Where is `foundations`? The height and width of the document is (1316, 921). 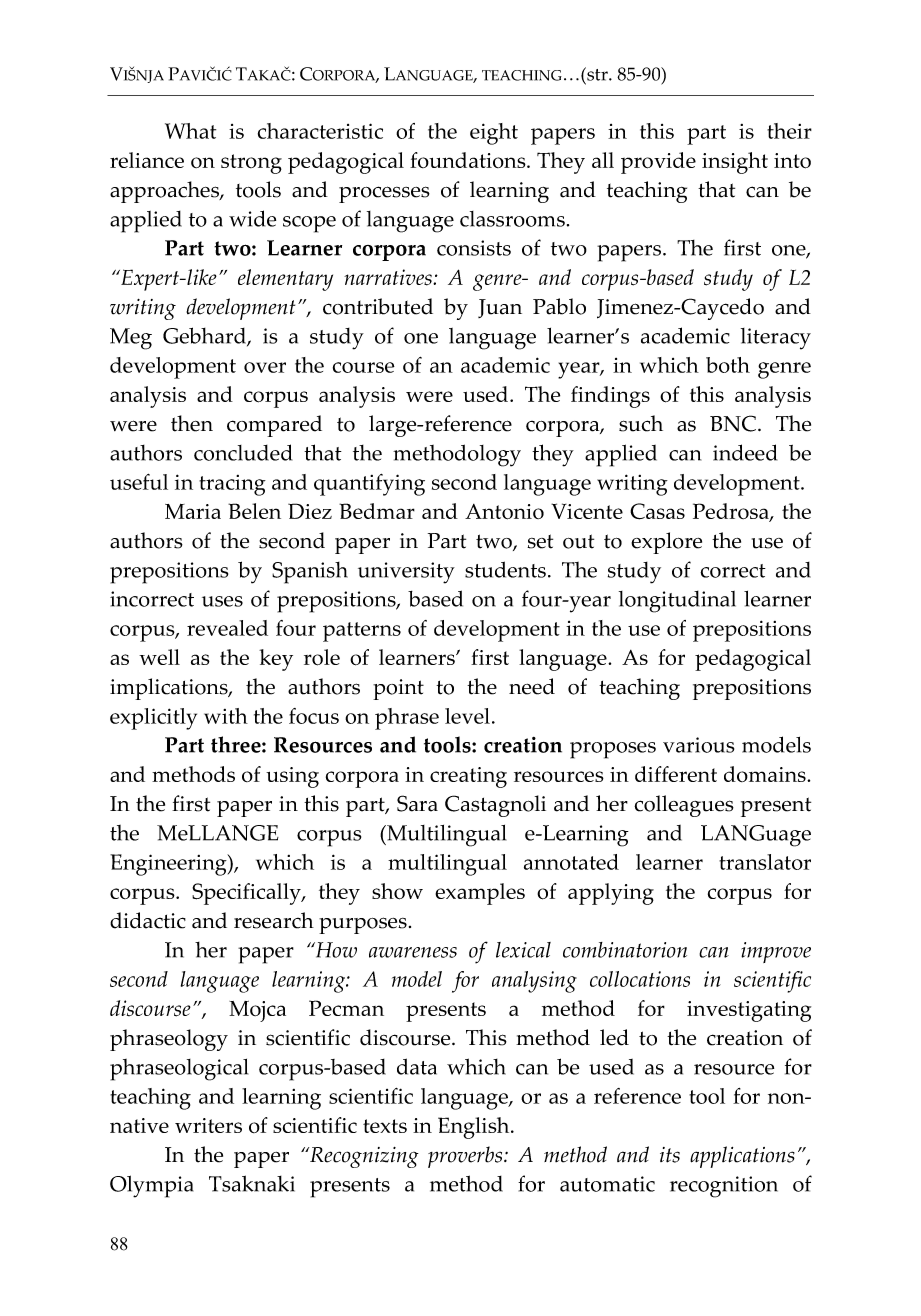 foundations is located at coordinates (469, 160).
